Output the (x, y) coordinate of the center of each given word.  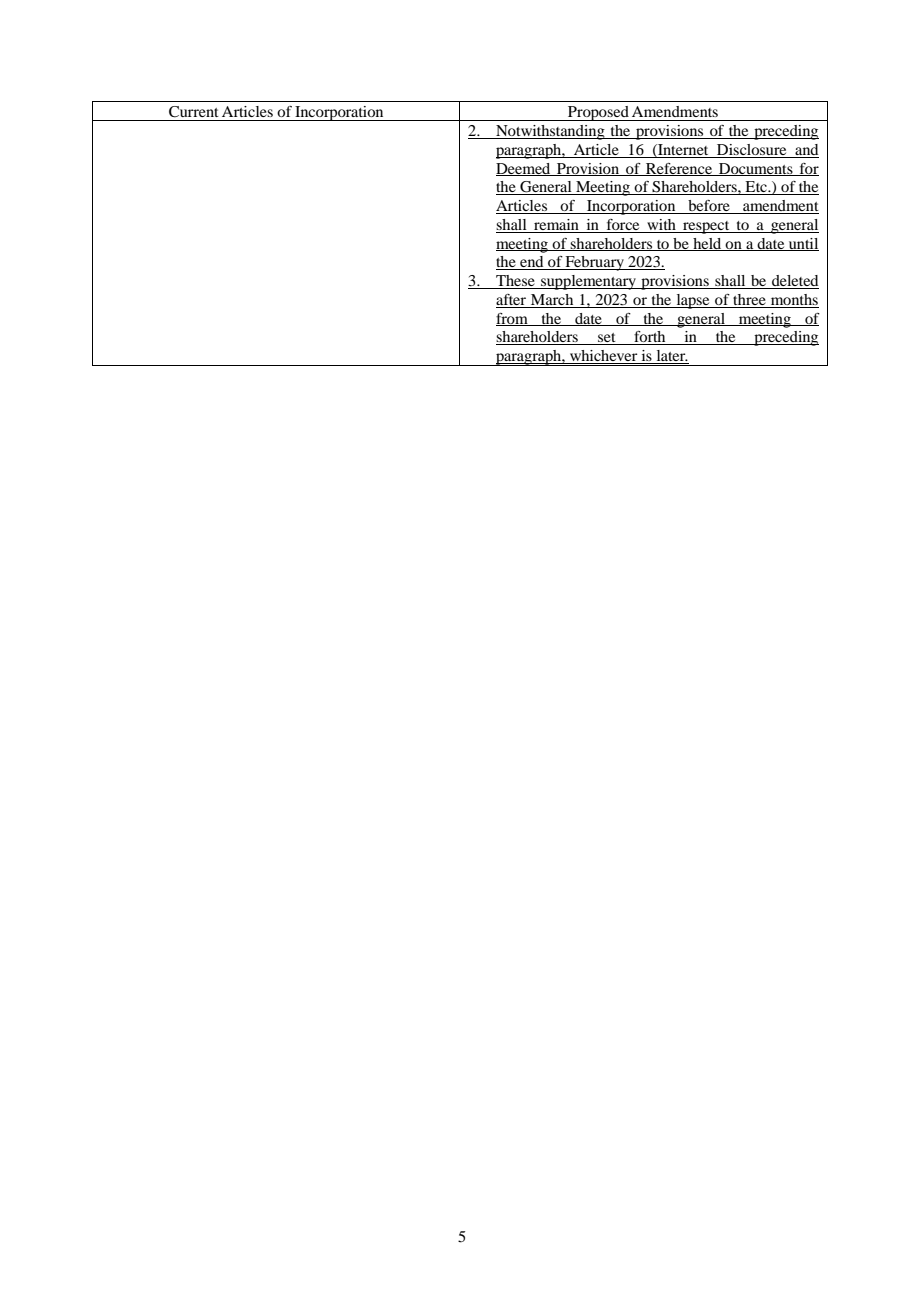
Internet (682, 150)
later (671, 357)
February (595, 263)
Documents (756, 169)
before (709, 207)
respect (706, 227)
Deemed (524, 169)
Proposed (598, 113)
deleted (794, 282)
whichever (604, 357)
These (515, 282)
